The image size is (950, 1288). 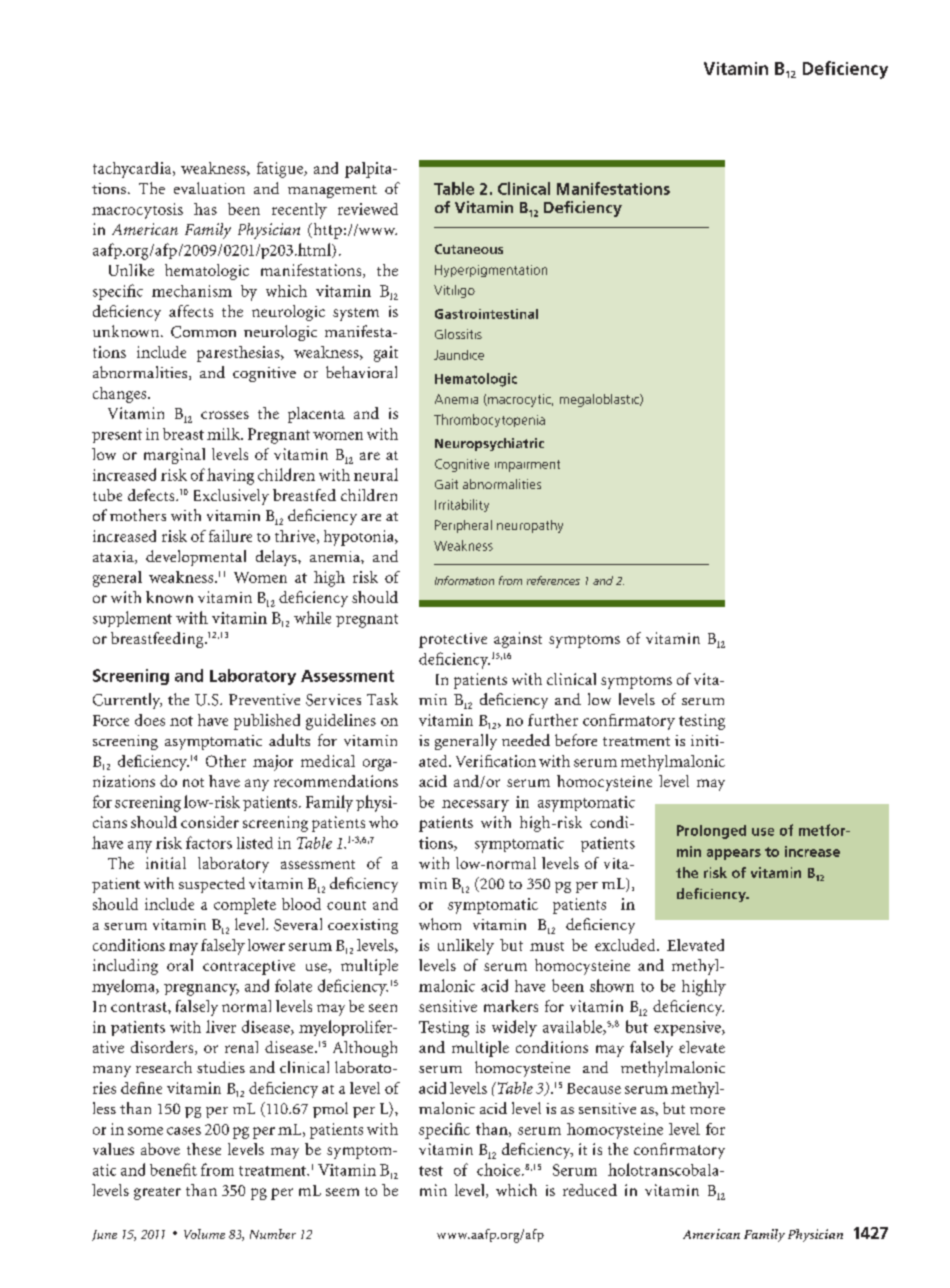 I want to click on reviewed, so click(x=368, y=209).
